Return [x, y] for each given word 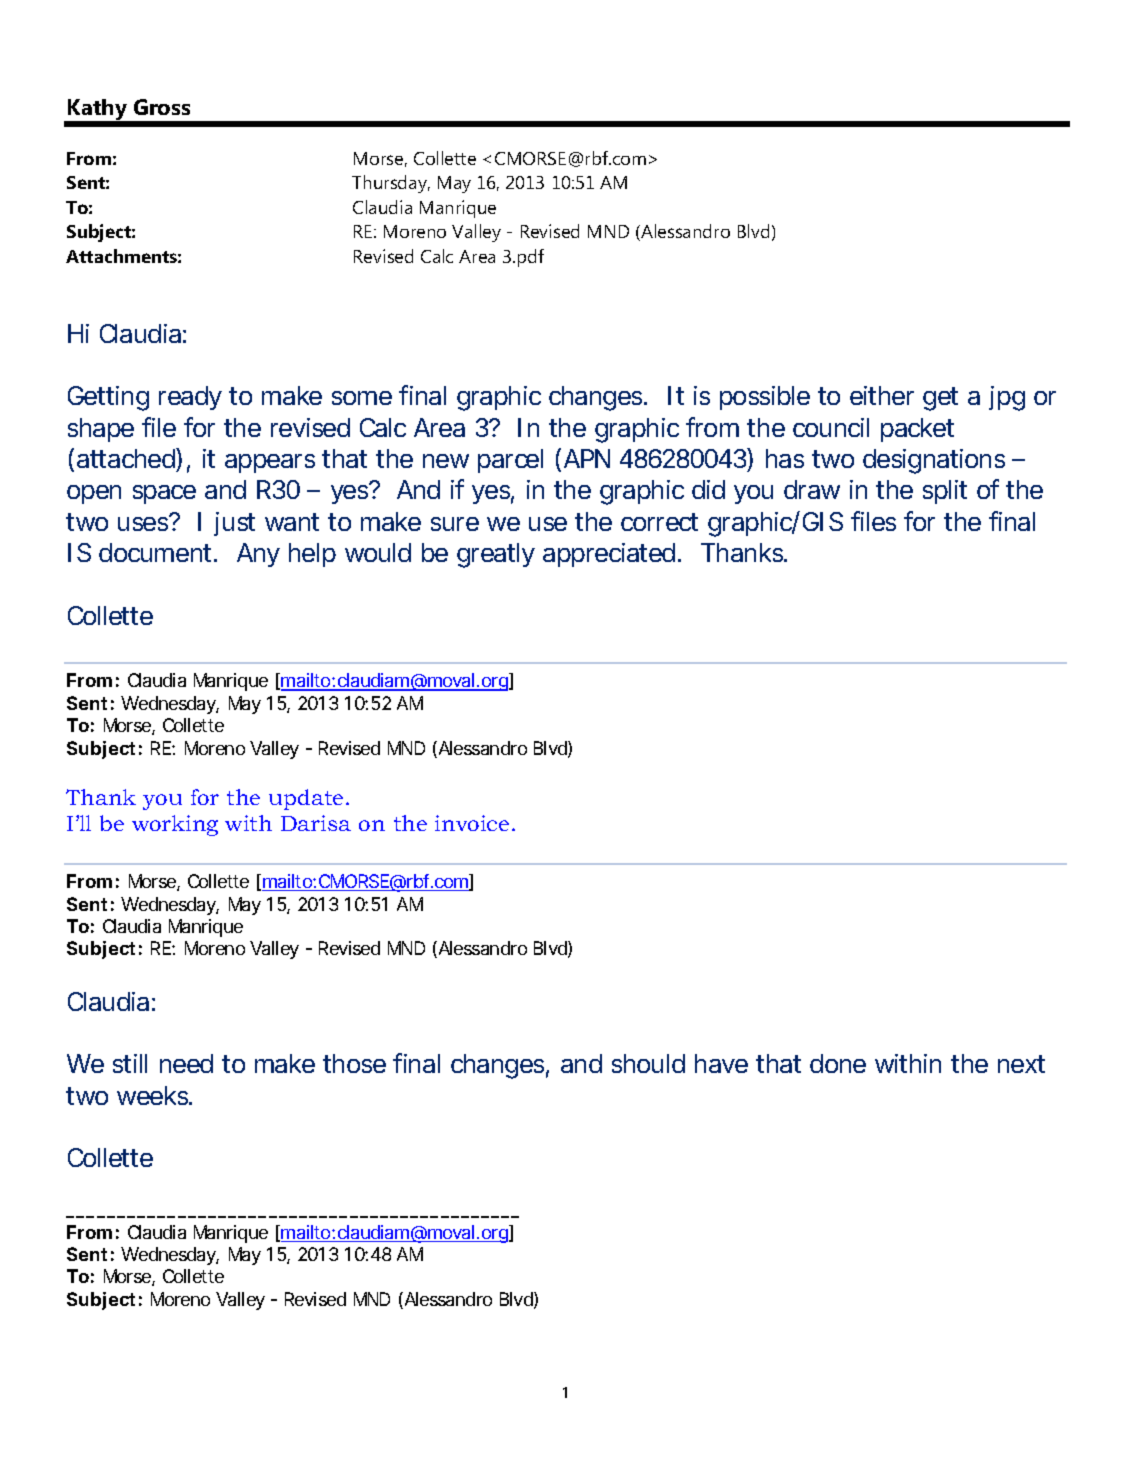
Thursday [391, 184]
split [945, 492]
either [882, 395]
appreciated [609, 555]
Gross [162, 107]
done [838, 1063]
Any [258, 555]
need [186, 1063]
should [648, 1063]
